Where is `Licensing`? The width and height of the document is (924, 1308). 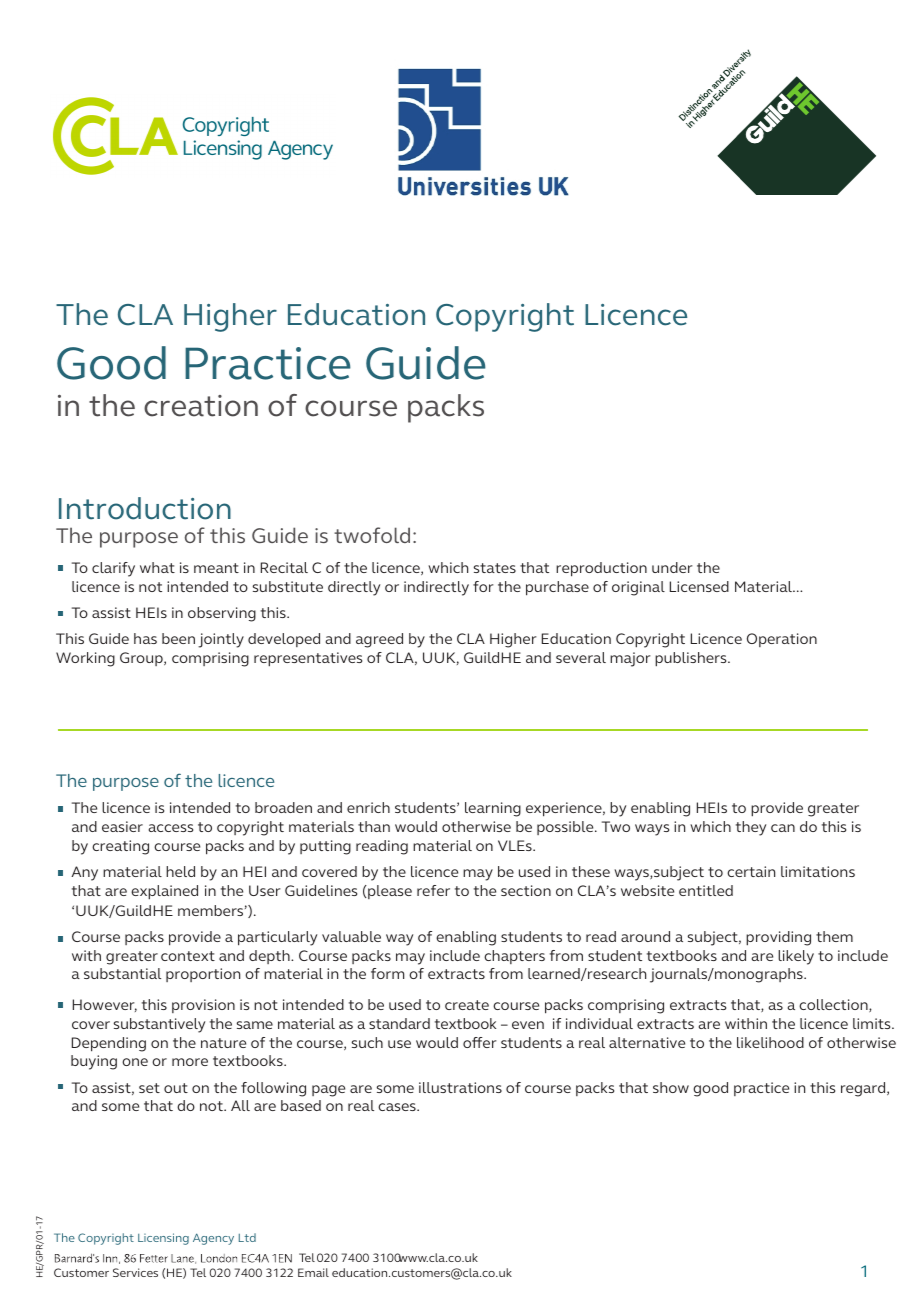
Licensing is located at coordinates (163, 1239).
